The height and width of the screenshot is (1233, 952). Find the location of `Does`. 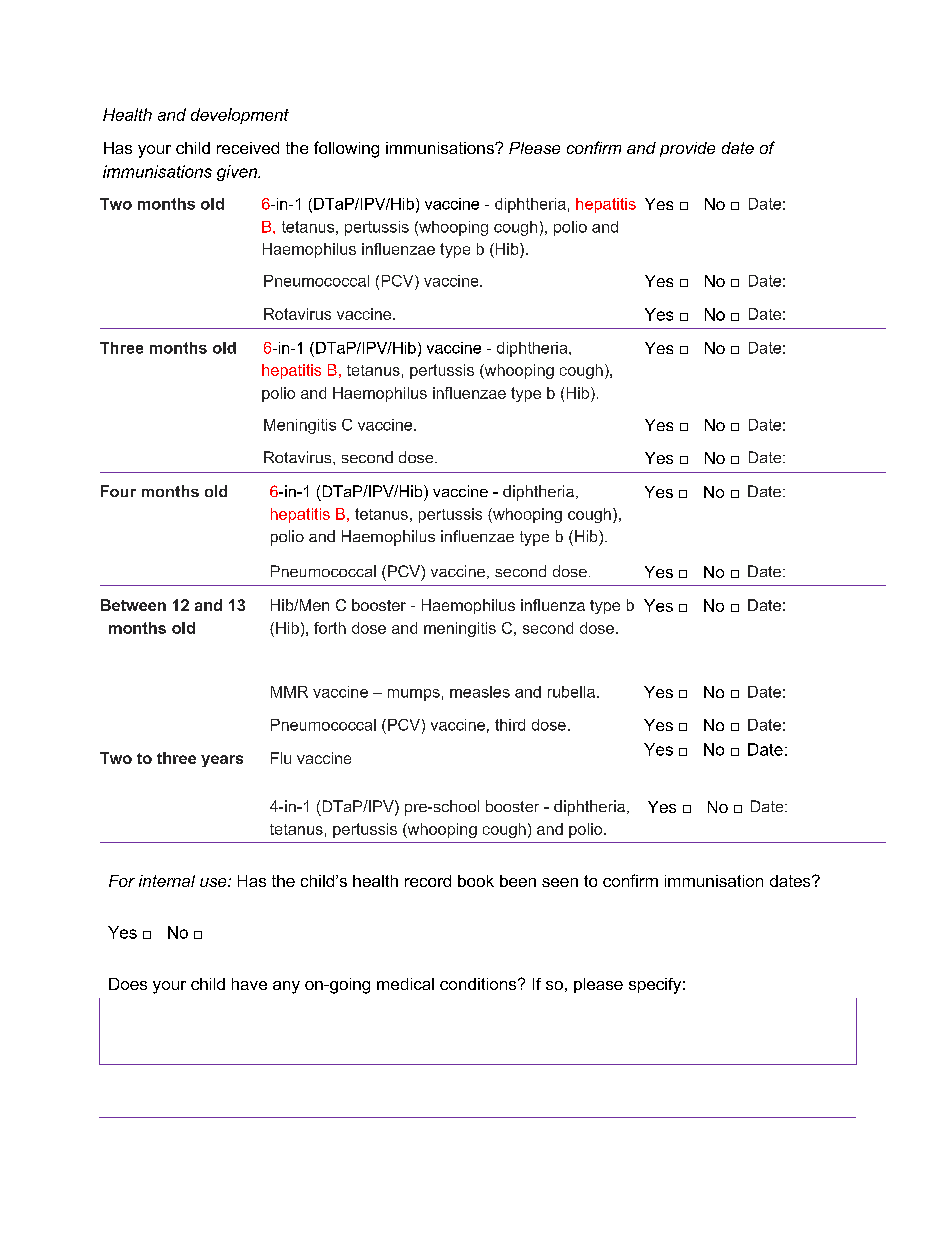

Does is located at coordinates (128, 984).
